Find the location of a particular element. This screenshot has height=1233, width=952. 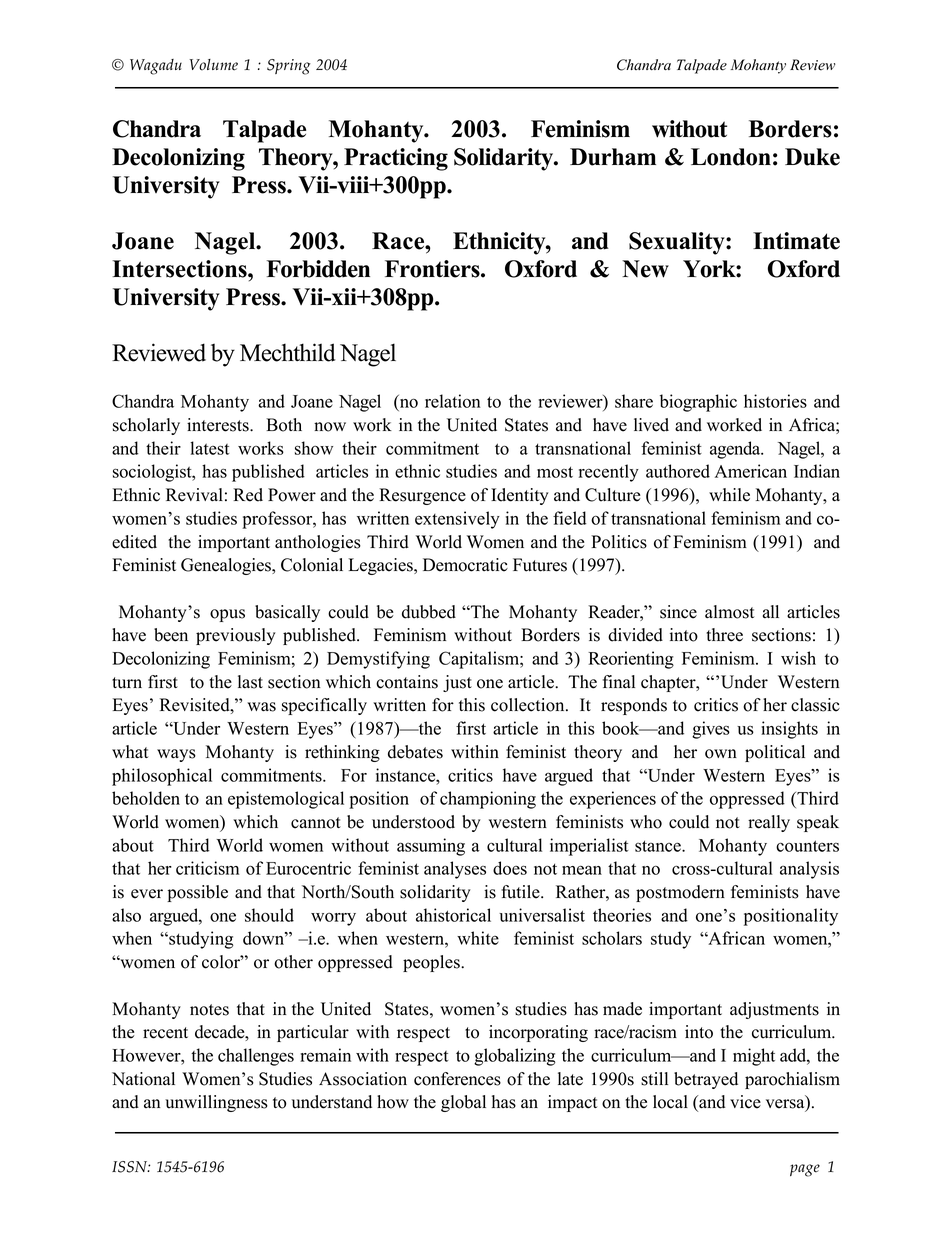

unwillingness is located at coordinates (216, 1103).
